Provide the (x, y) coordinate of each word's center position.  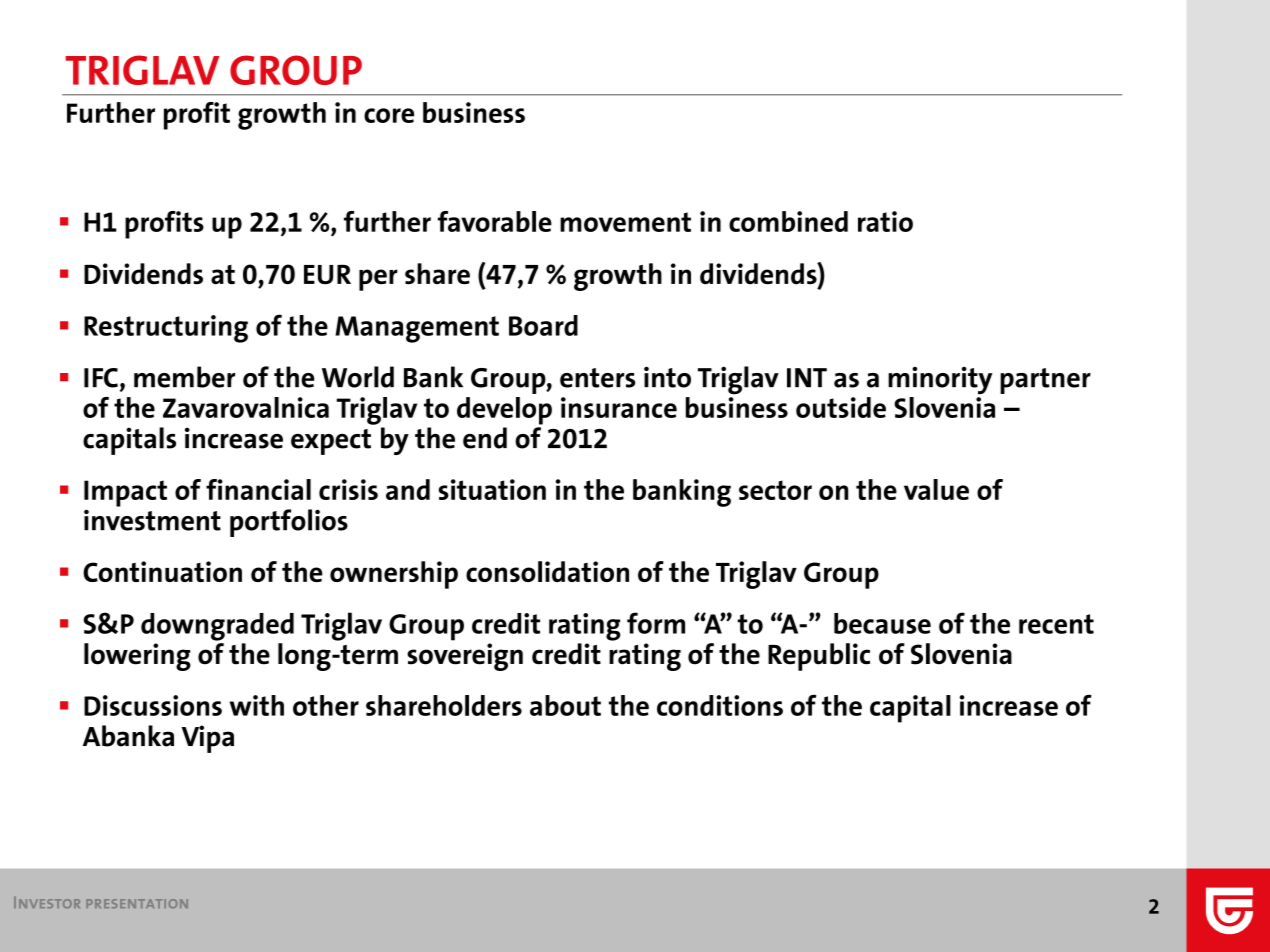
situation (492, 489)
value (936, 489)
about (565, 705)
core (389, 115)
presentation (137, 903)
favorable (495, 221)
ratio (885, 221)
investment (152, 520)
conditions (720, 705)
